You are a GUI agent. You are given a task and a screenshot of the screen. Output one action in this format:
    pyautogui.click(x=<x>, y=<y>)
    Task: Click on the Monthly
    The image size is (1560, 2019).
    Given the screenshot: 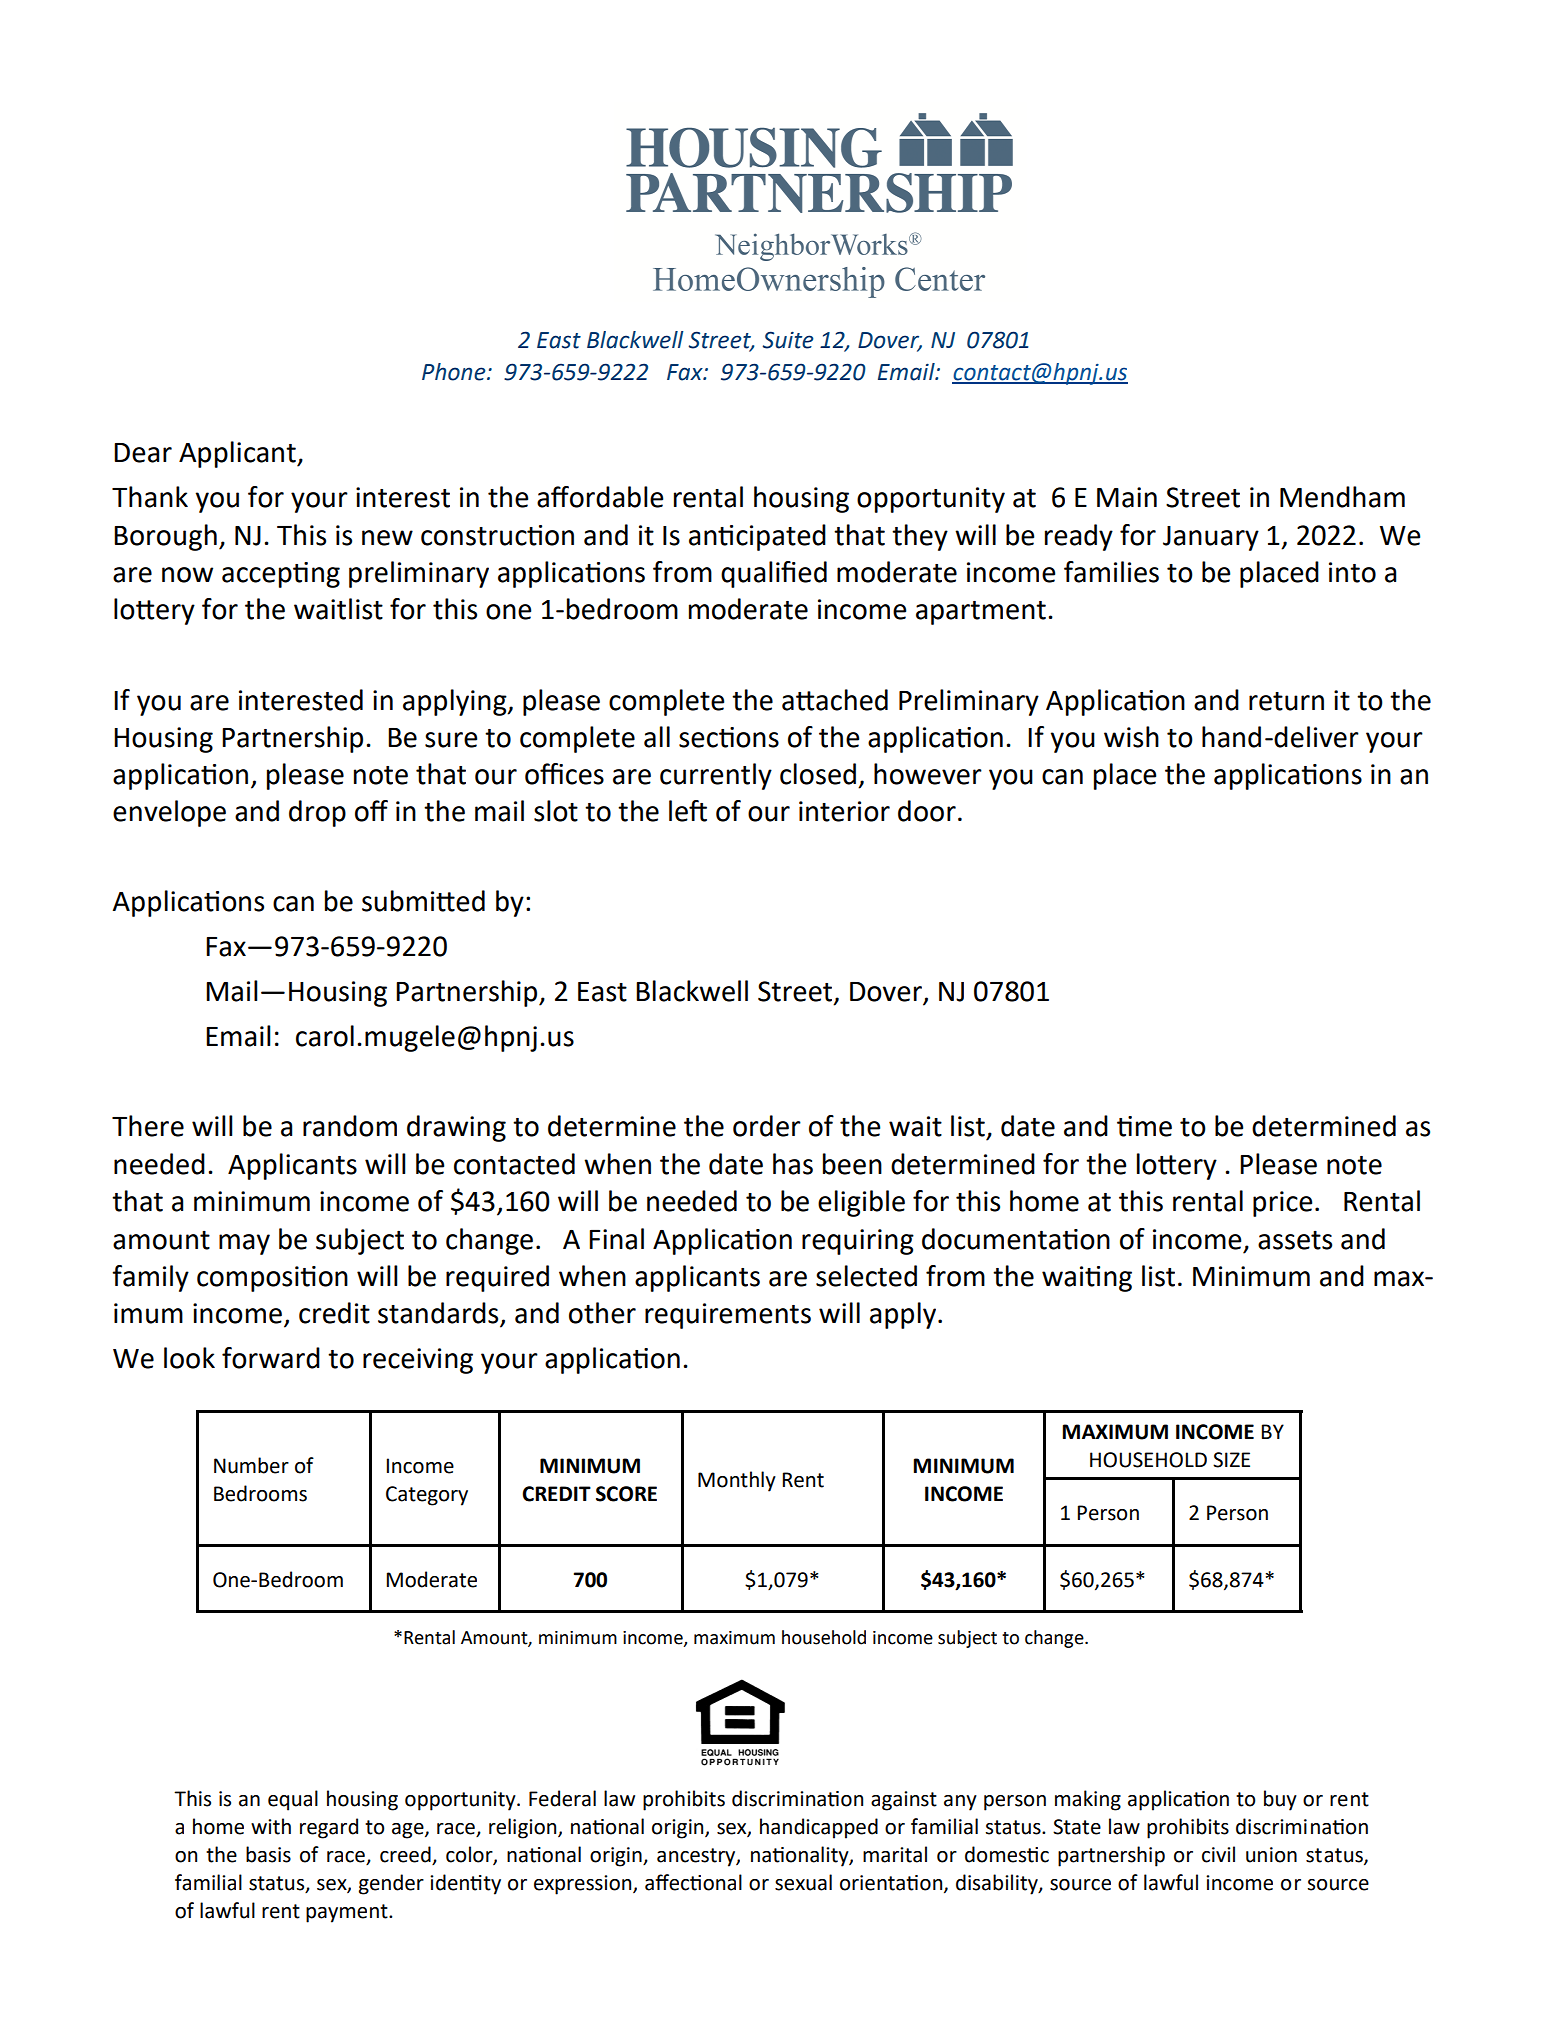 What is the action you would take?
    pyautogui.click(x=737, y=1481)
